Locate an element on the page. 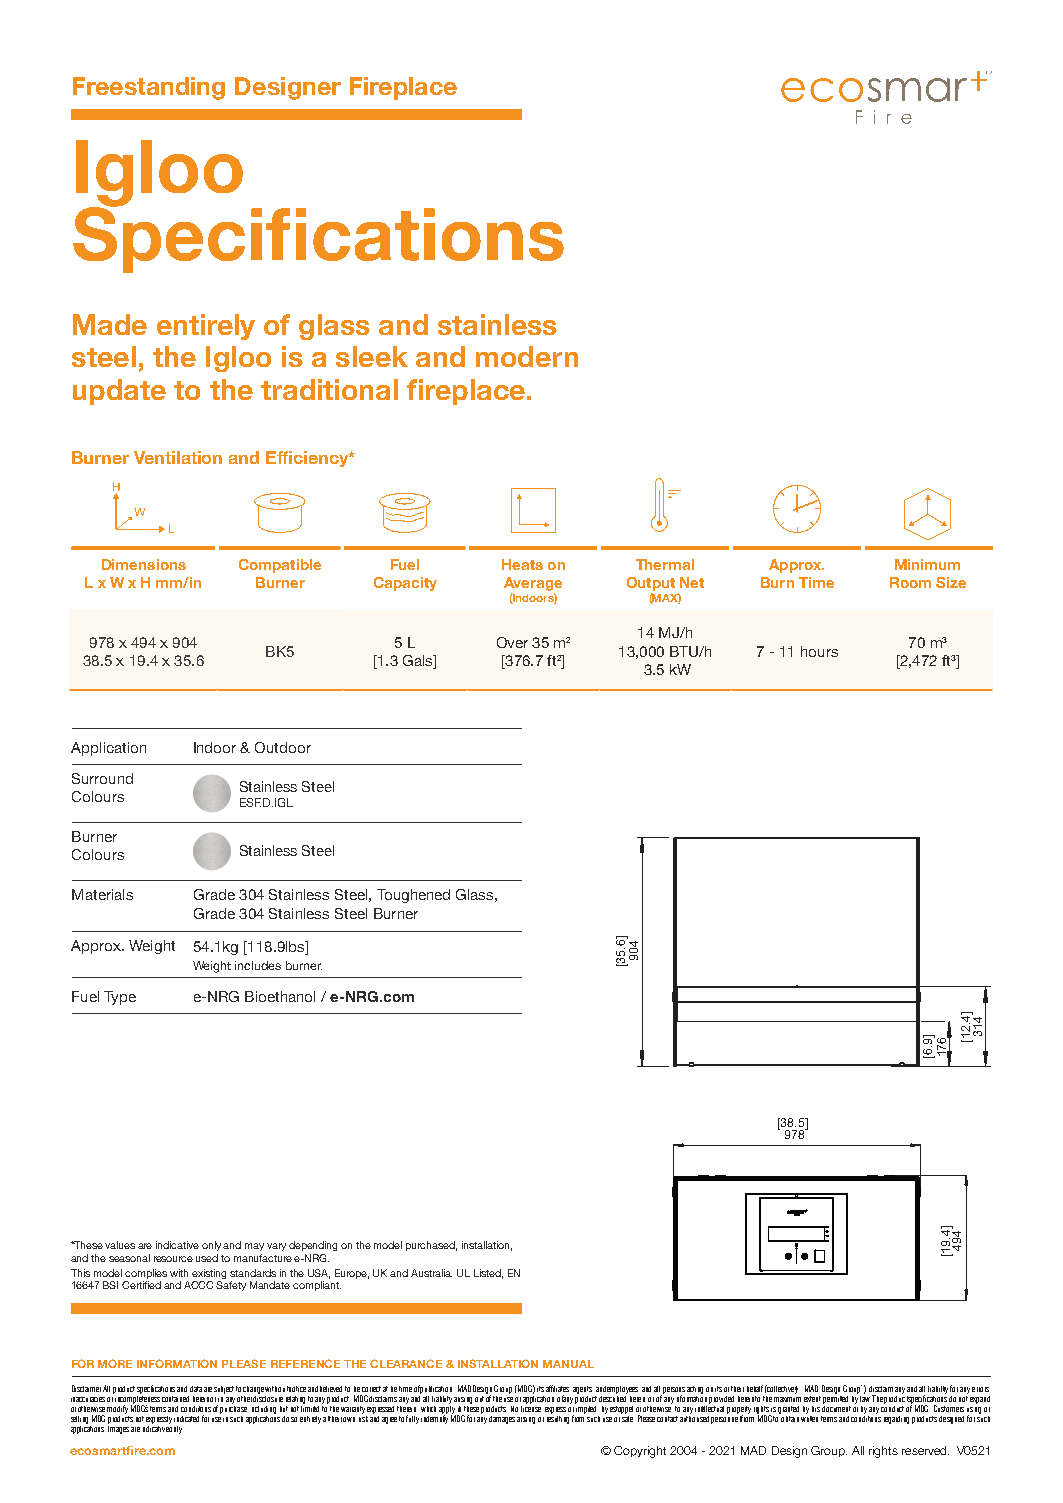 The width and height of the document is (1063, 1503). includes is located at coordinates (258, 965).
